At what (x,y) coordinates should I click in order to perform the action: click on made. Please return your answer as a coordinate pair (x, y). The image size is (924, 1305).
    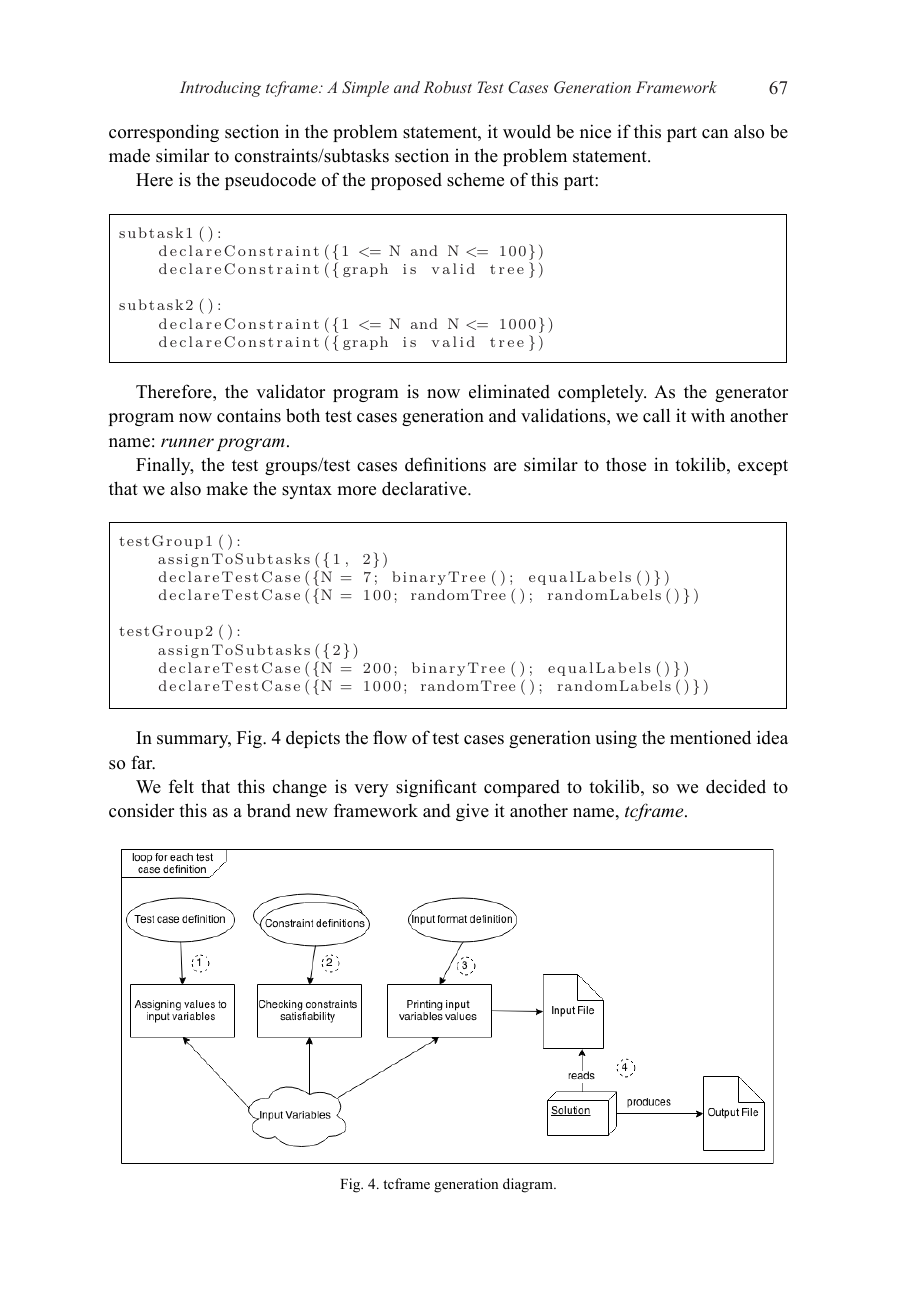
    Looking at the image, I should click on (129, 156).
